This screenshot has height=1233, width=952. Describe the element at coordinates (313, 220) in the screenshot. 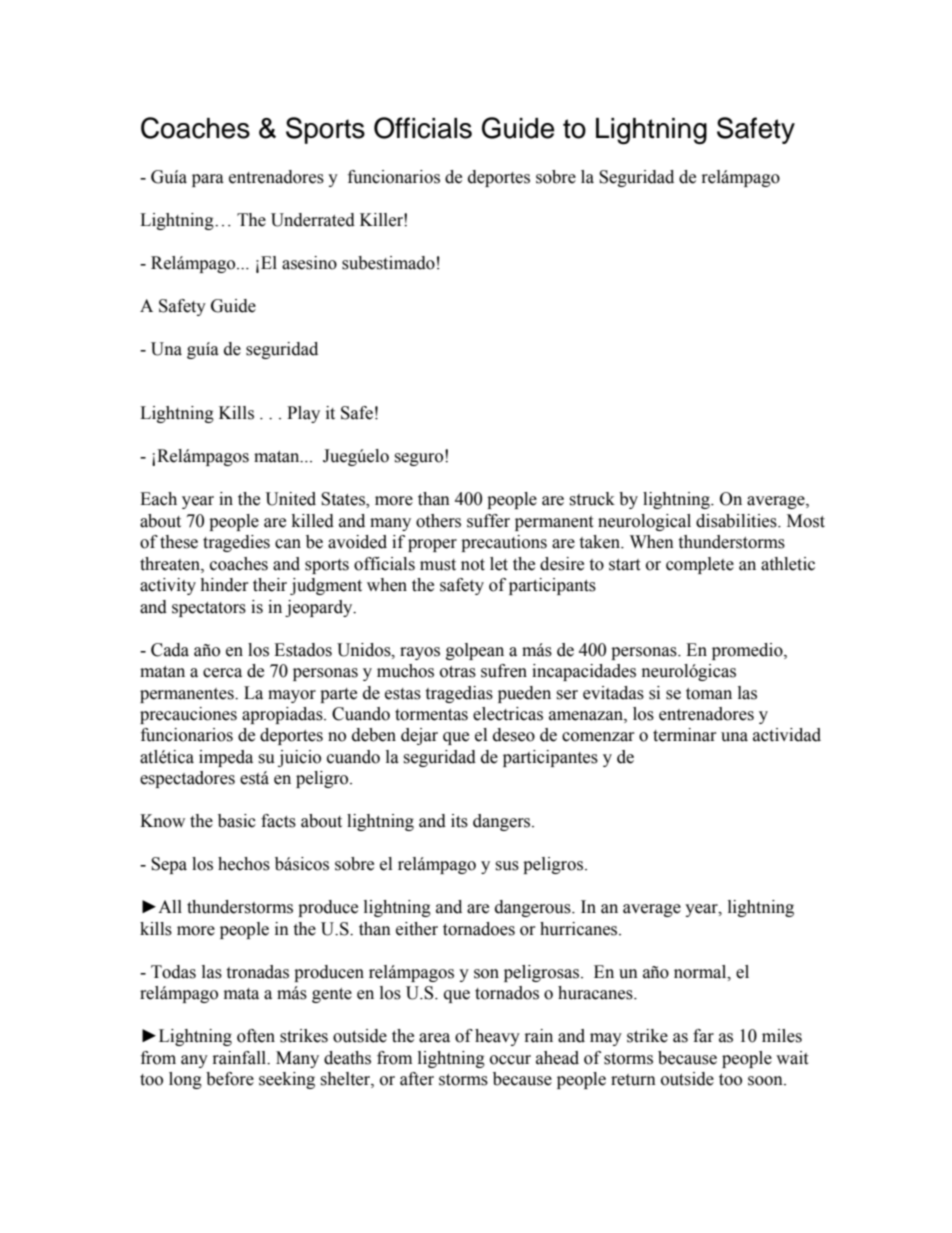

I see `Underrated` at that location.
